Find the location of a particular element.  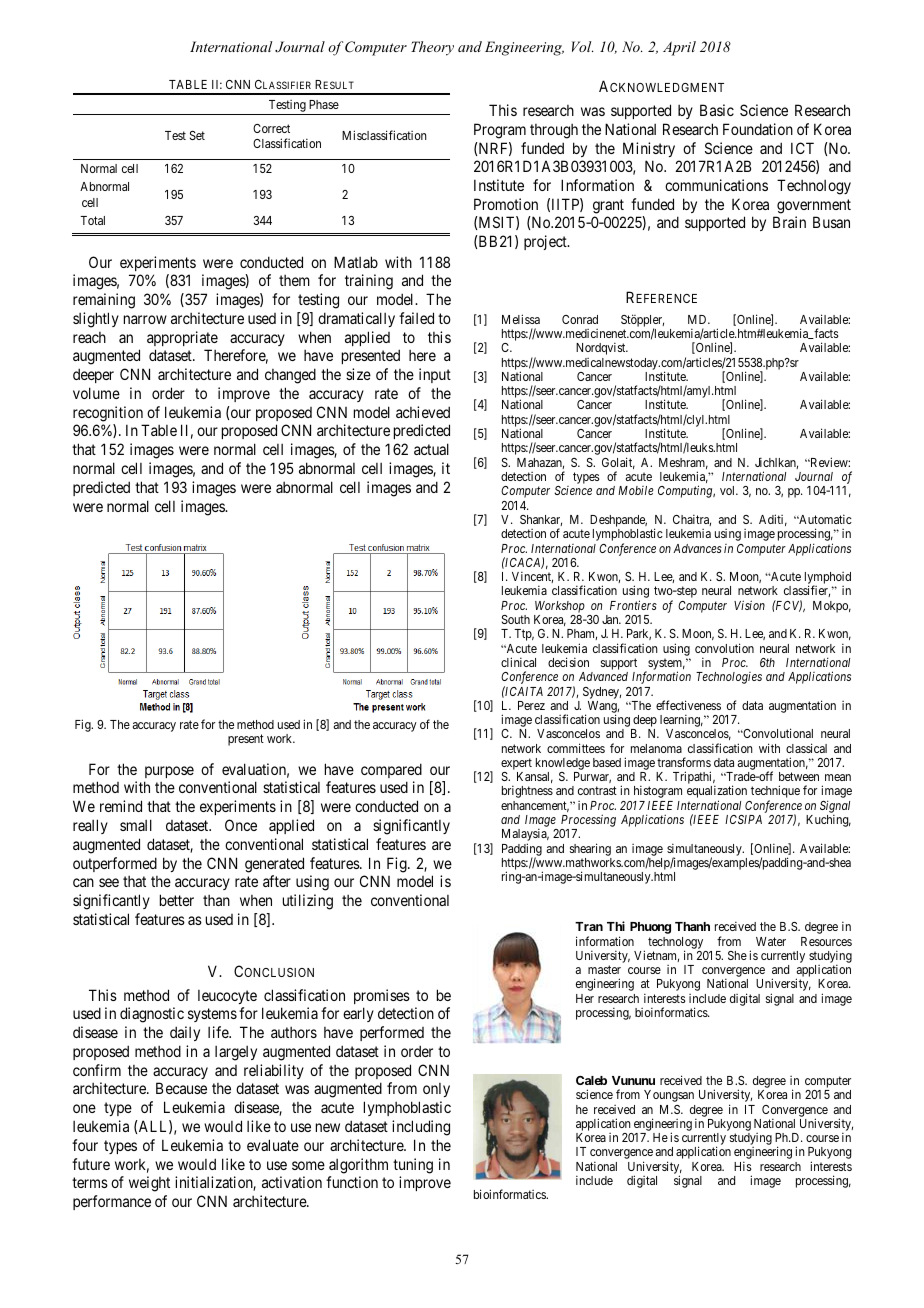

Shankar is located at coordinates (541, 520).
